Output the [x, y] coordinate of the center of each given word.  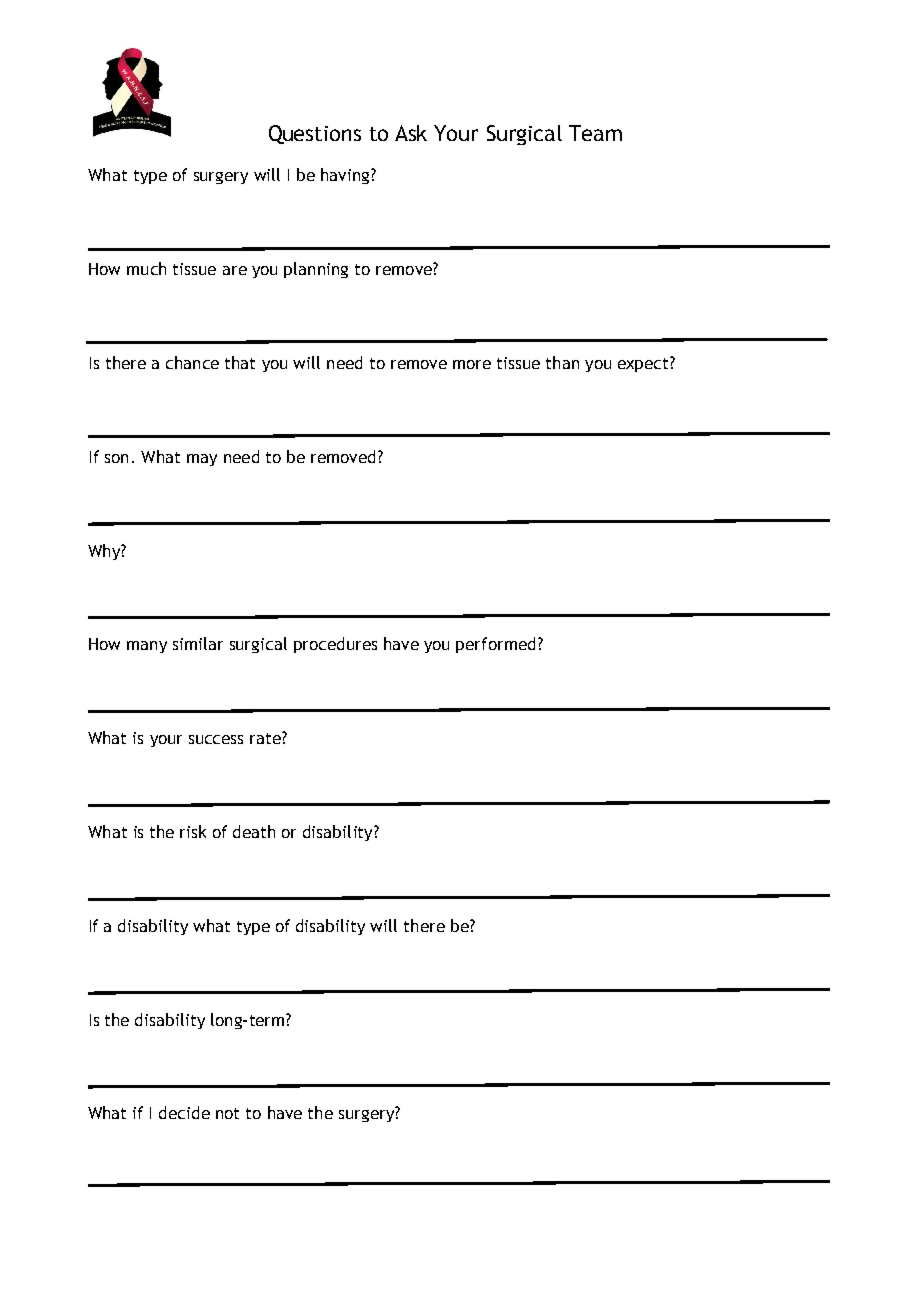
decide [184, 1112]
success [216, 739]
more [472, 364]
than [562, 362]
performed [495, 645]
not [227, 1113]
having [346, 176]
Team [595, 133]
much [146, 268]
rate [266, 738]
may [202, 460]
